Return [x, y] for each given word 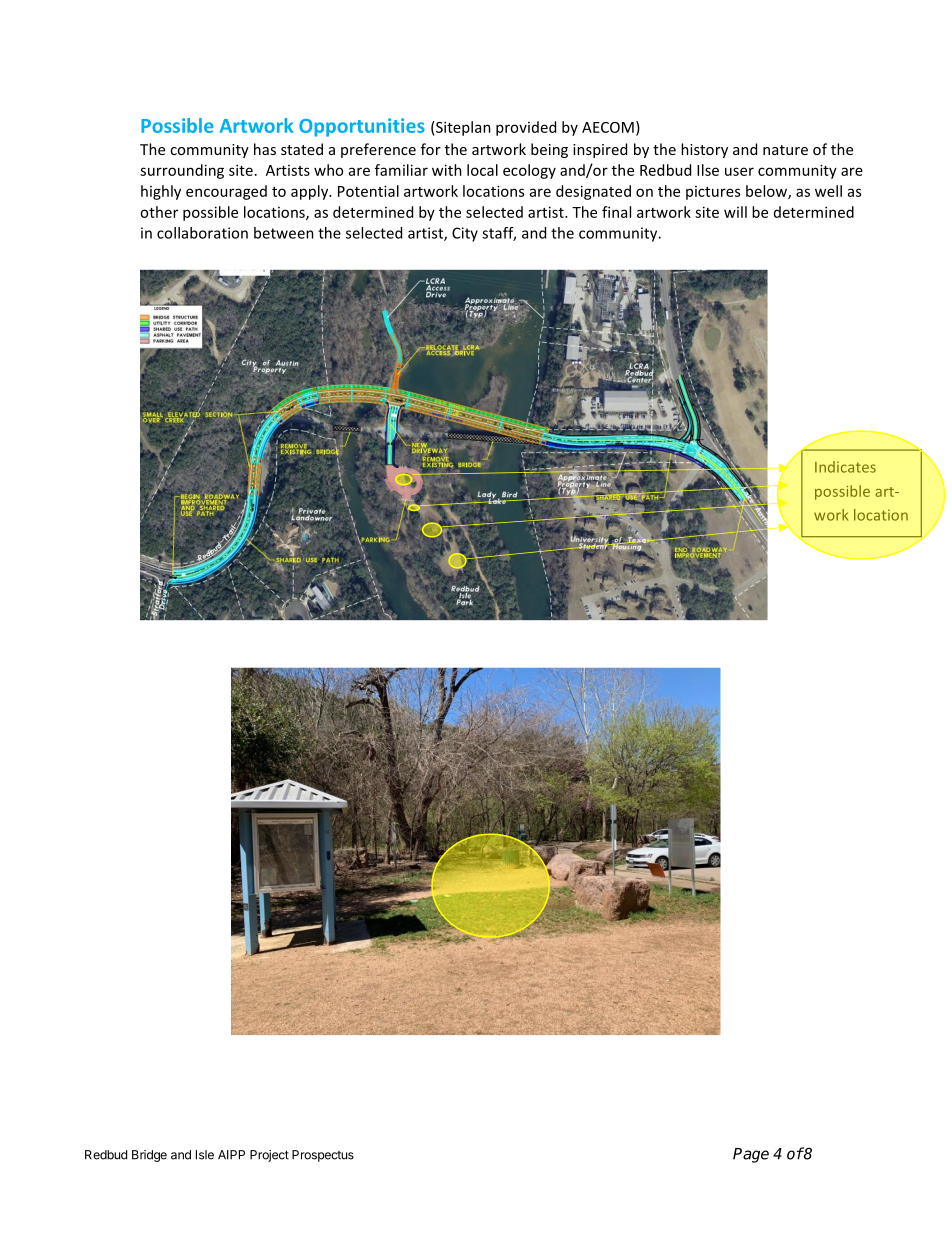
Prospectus [323, 1156]
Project [269, 1156]
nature [785, 150]
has [265, 149]
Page [751, 1155]
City [465, 234]
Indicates [845, 467]
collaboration [202, 233]
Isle [205, 1155]
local [482, 170]
